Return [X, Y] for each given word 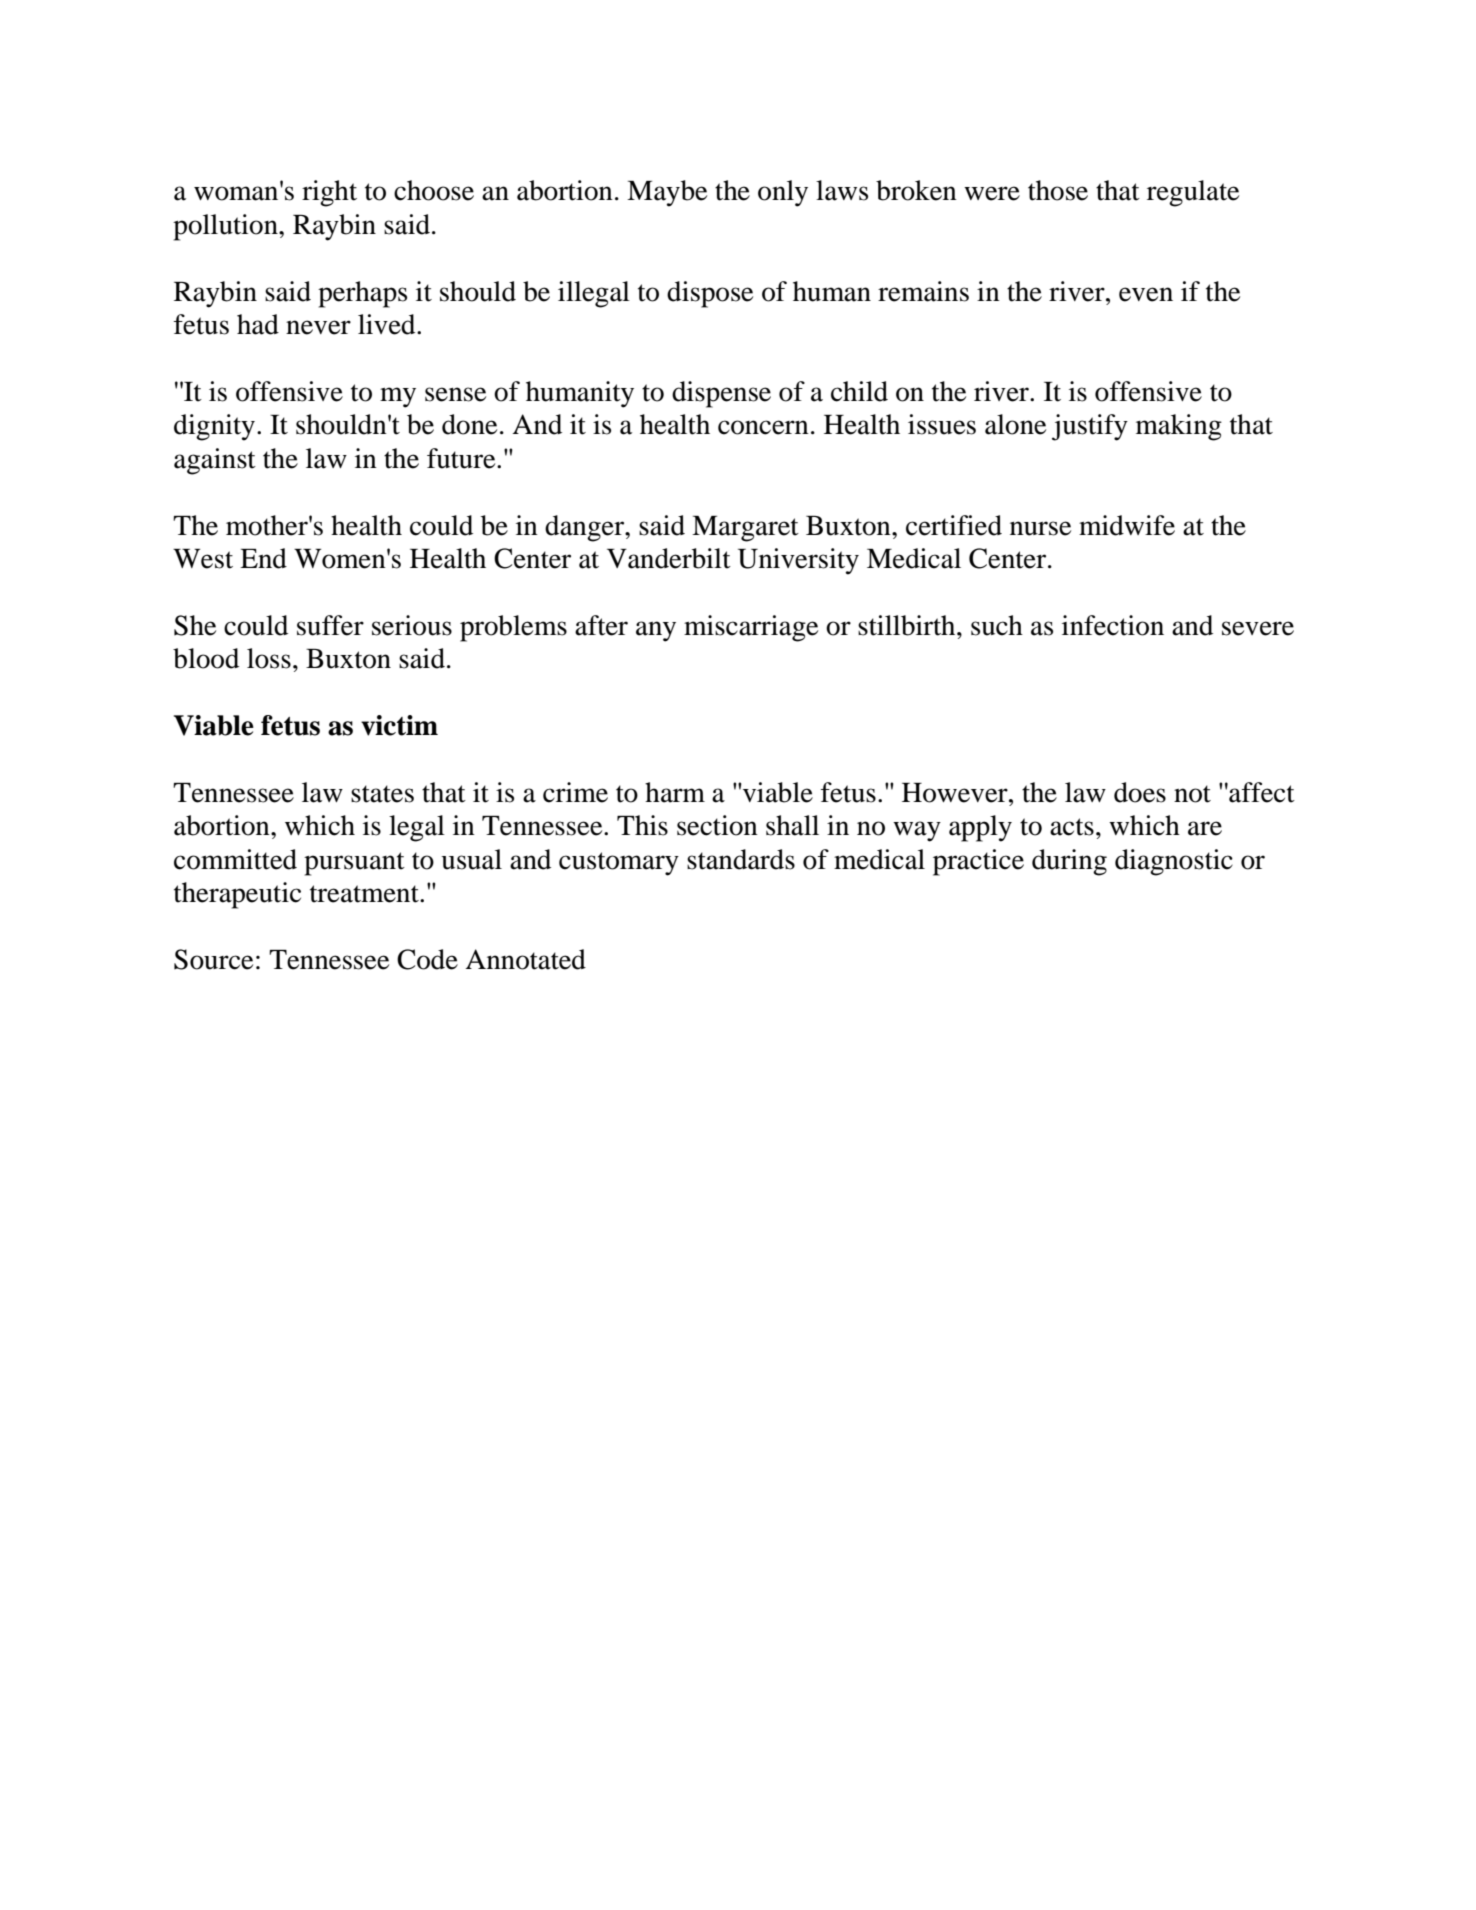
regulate [1193, 193]
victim [399, 725]
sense [455, 394]
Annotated [525, 959]
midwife [1127, 525]
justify [1090, 427]
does [1140, 792]
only [783, 193]
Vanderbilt [669, 558]
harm [675, 792]
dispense [721, 394]
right [329, 193]
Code [427, 959]
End [263, 558]
